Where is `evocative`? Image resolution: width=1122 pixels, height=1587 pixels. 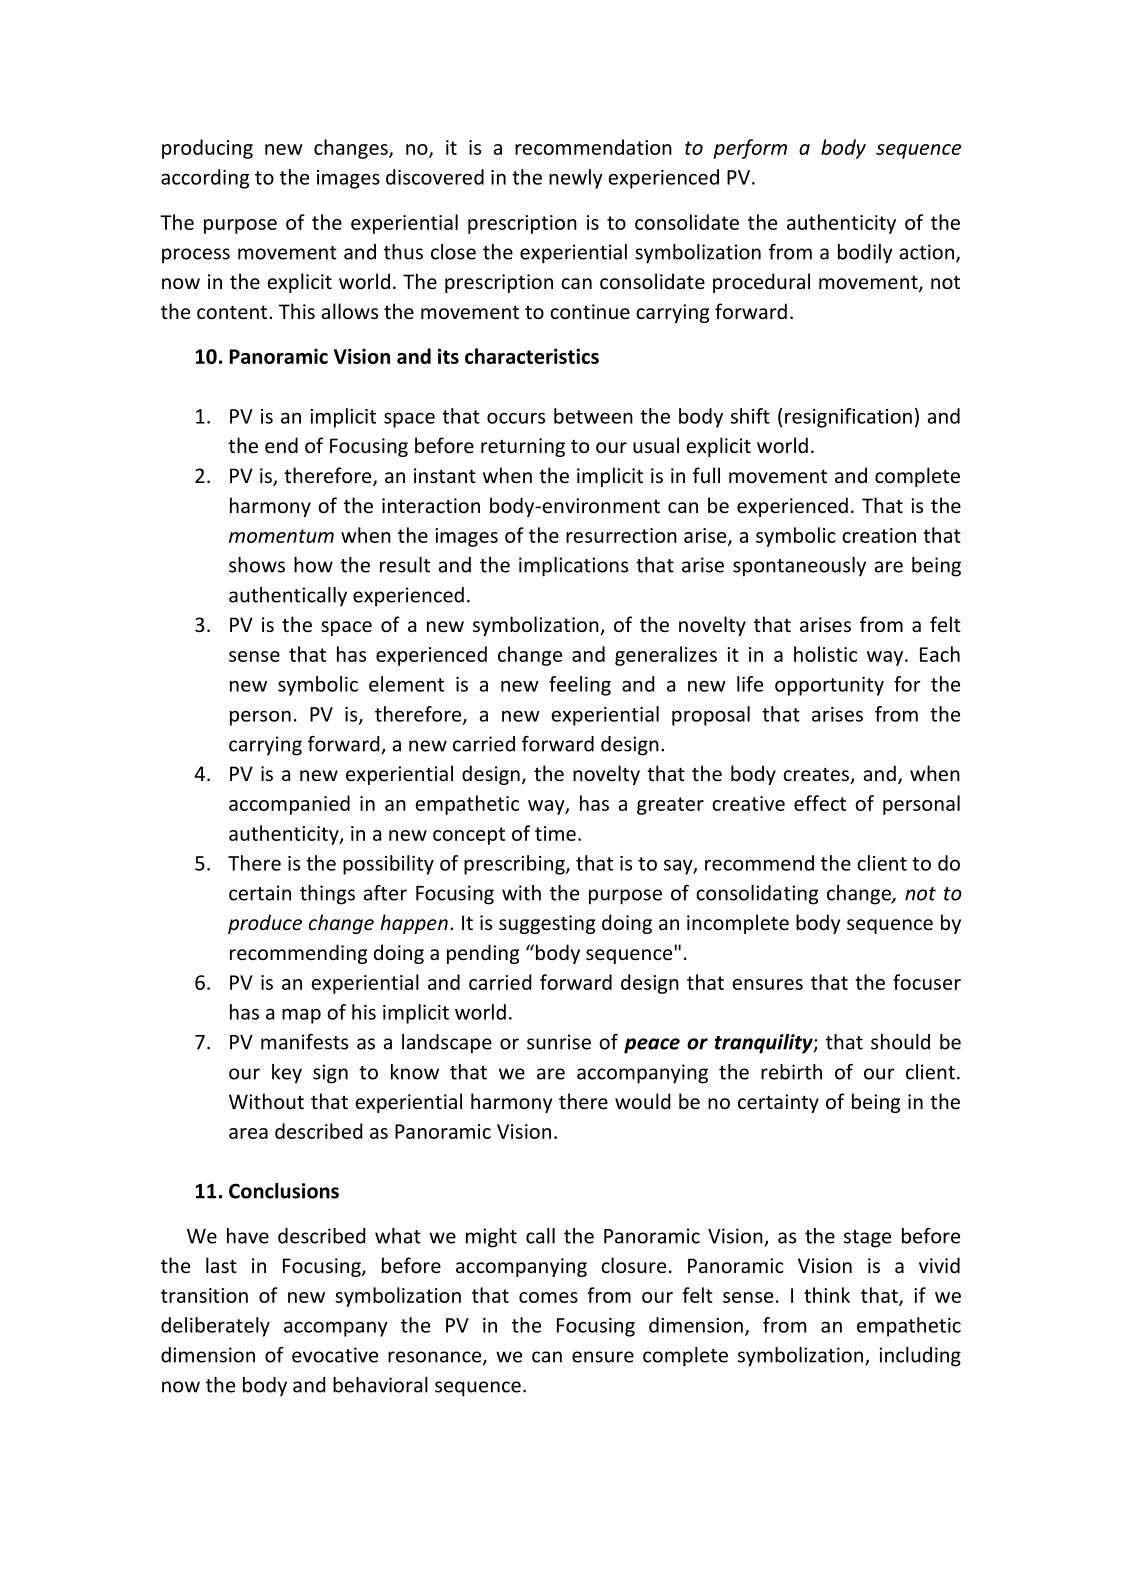 evocative is located at coordinates (335, 1355).
